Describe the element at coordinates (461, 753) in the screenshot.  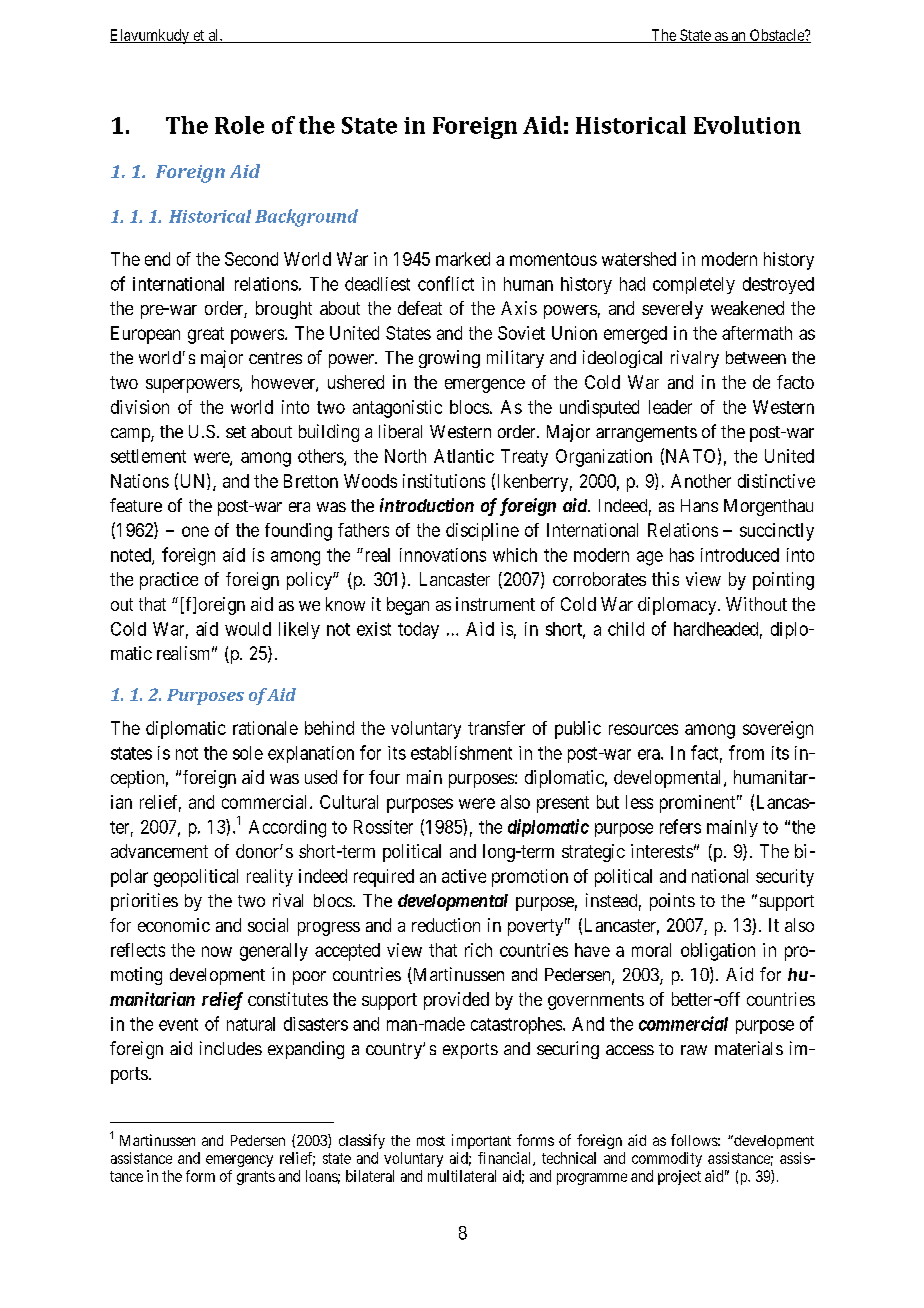
I see `establishment` at that location.
